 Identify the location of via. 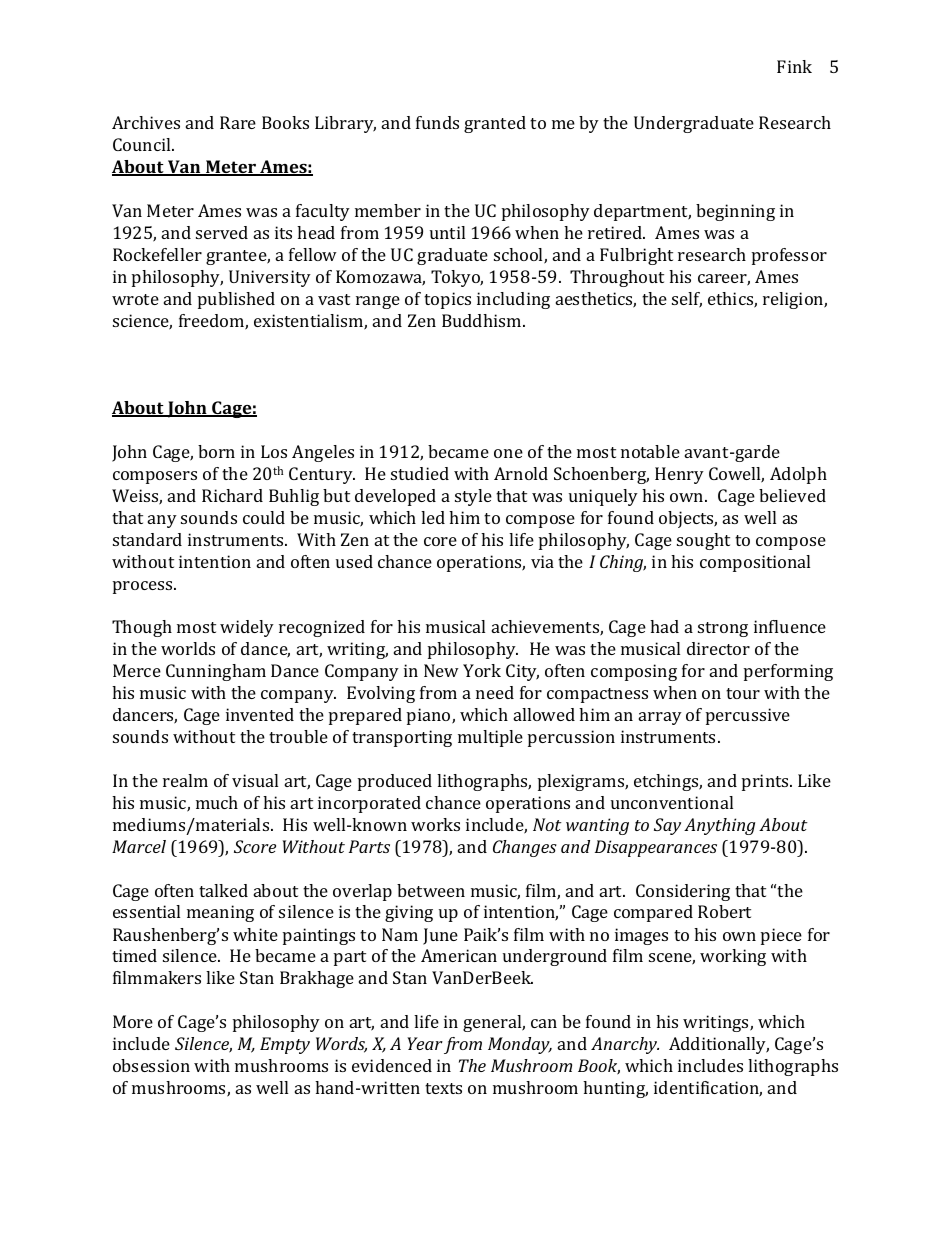
(542, 561).
